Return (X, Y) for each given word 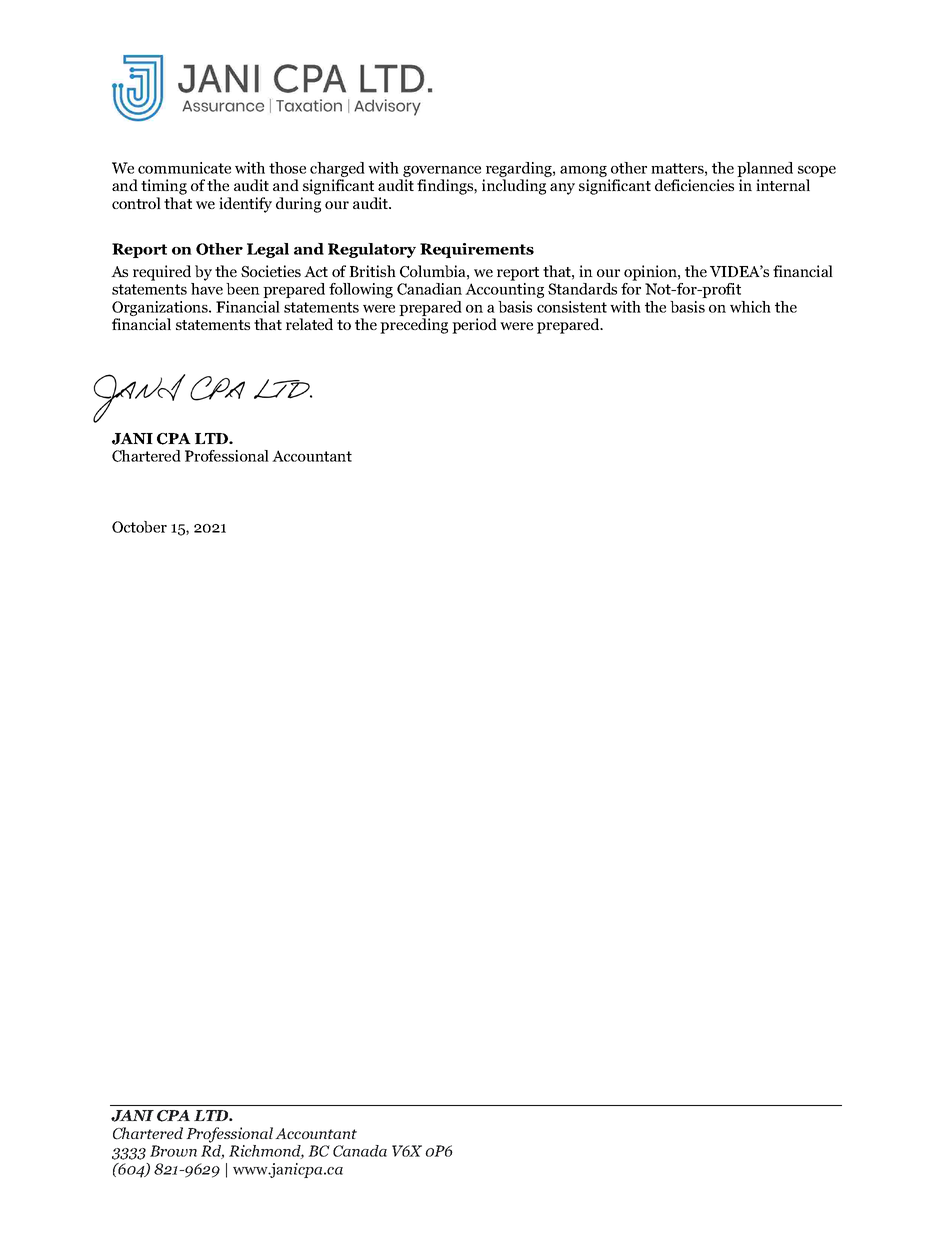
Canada (360, 1151)
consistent (572, 307)
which (750, 307)
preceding (414, 326)
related (309, 324)
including (514, 187)
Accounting (504, 290)
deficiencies (694, 185)
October (139, 527)
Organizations (161, 310)
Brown (173, 1151)
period (474, 326)
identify (245, 205)
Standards (582, 289)
